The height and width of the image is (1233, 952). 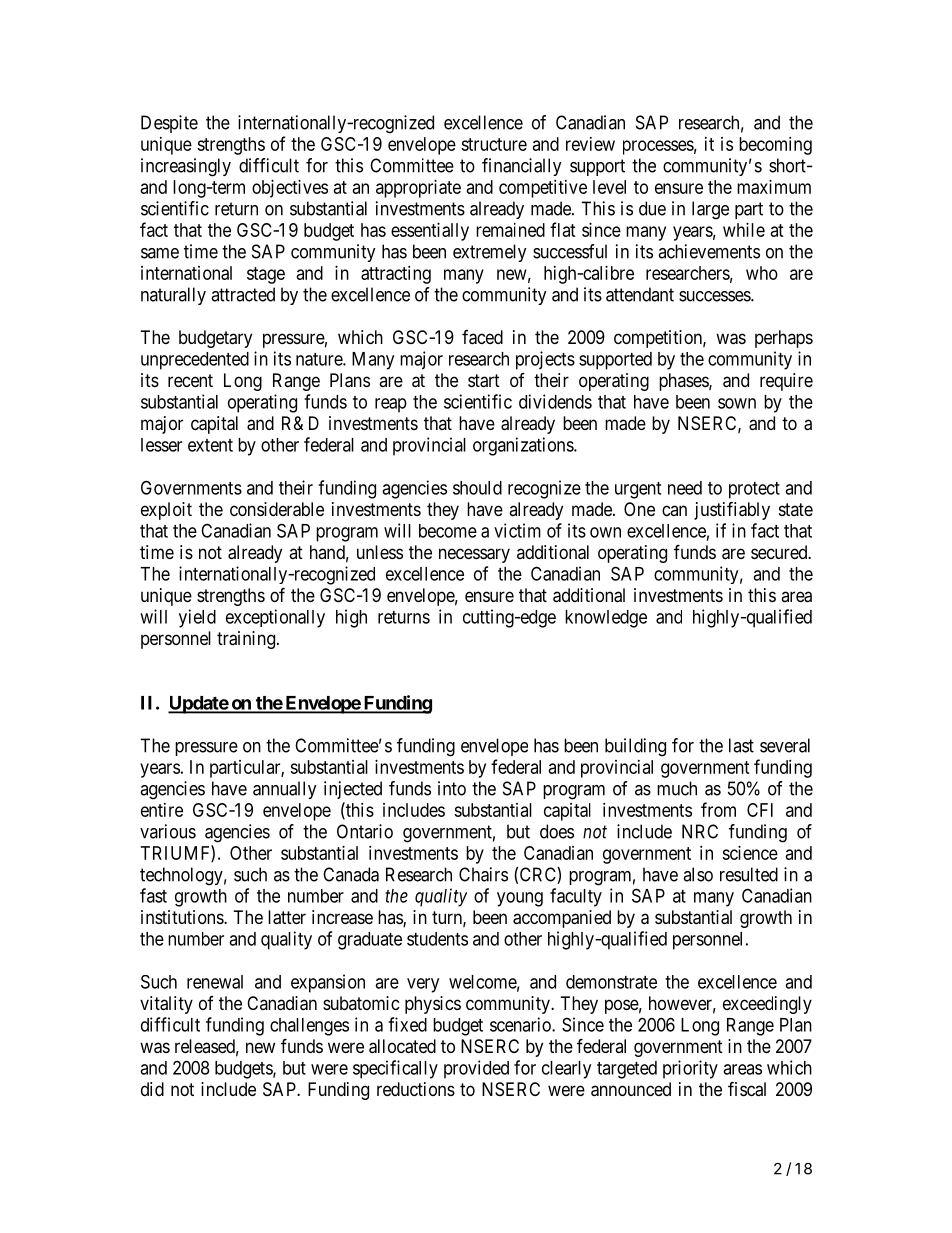 What do you see at coordinates (690, 1069) in the image?
I see `priority` at bounding box center [690, 1069].
